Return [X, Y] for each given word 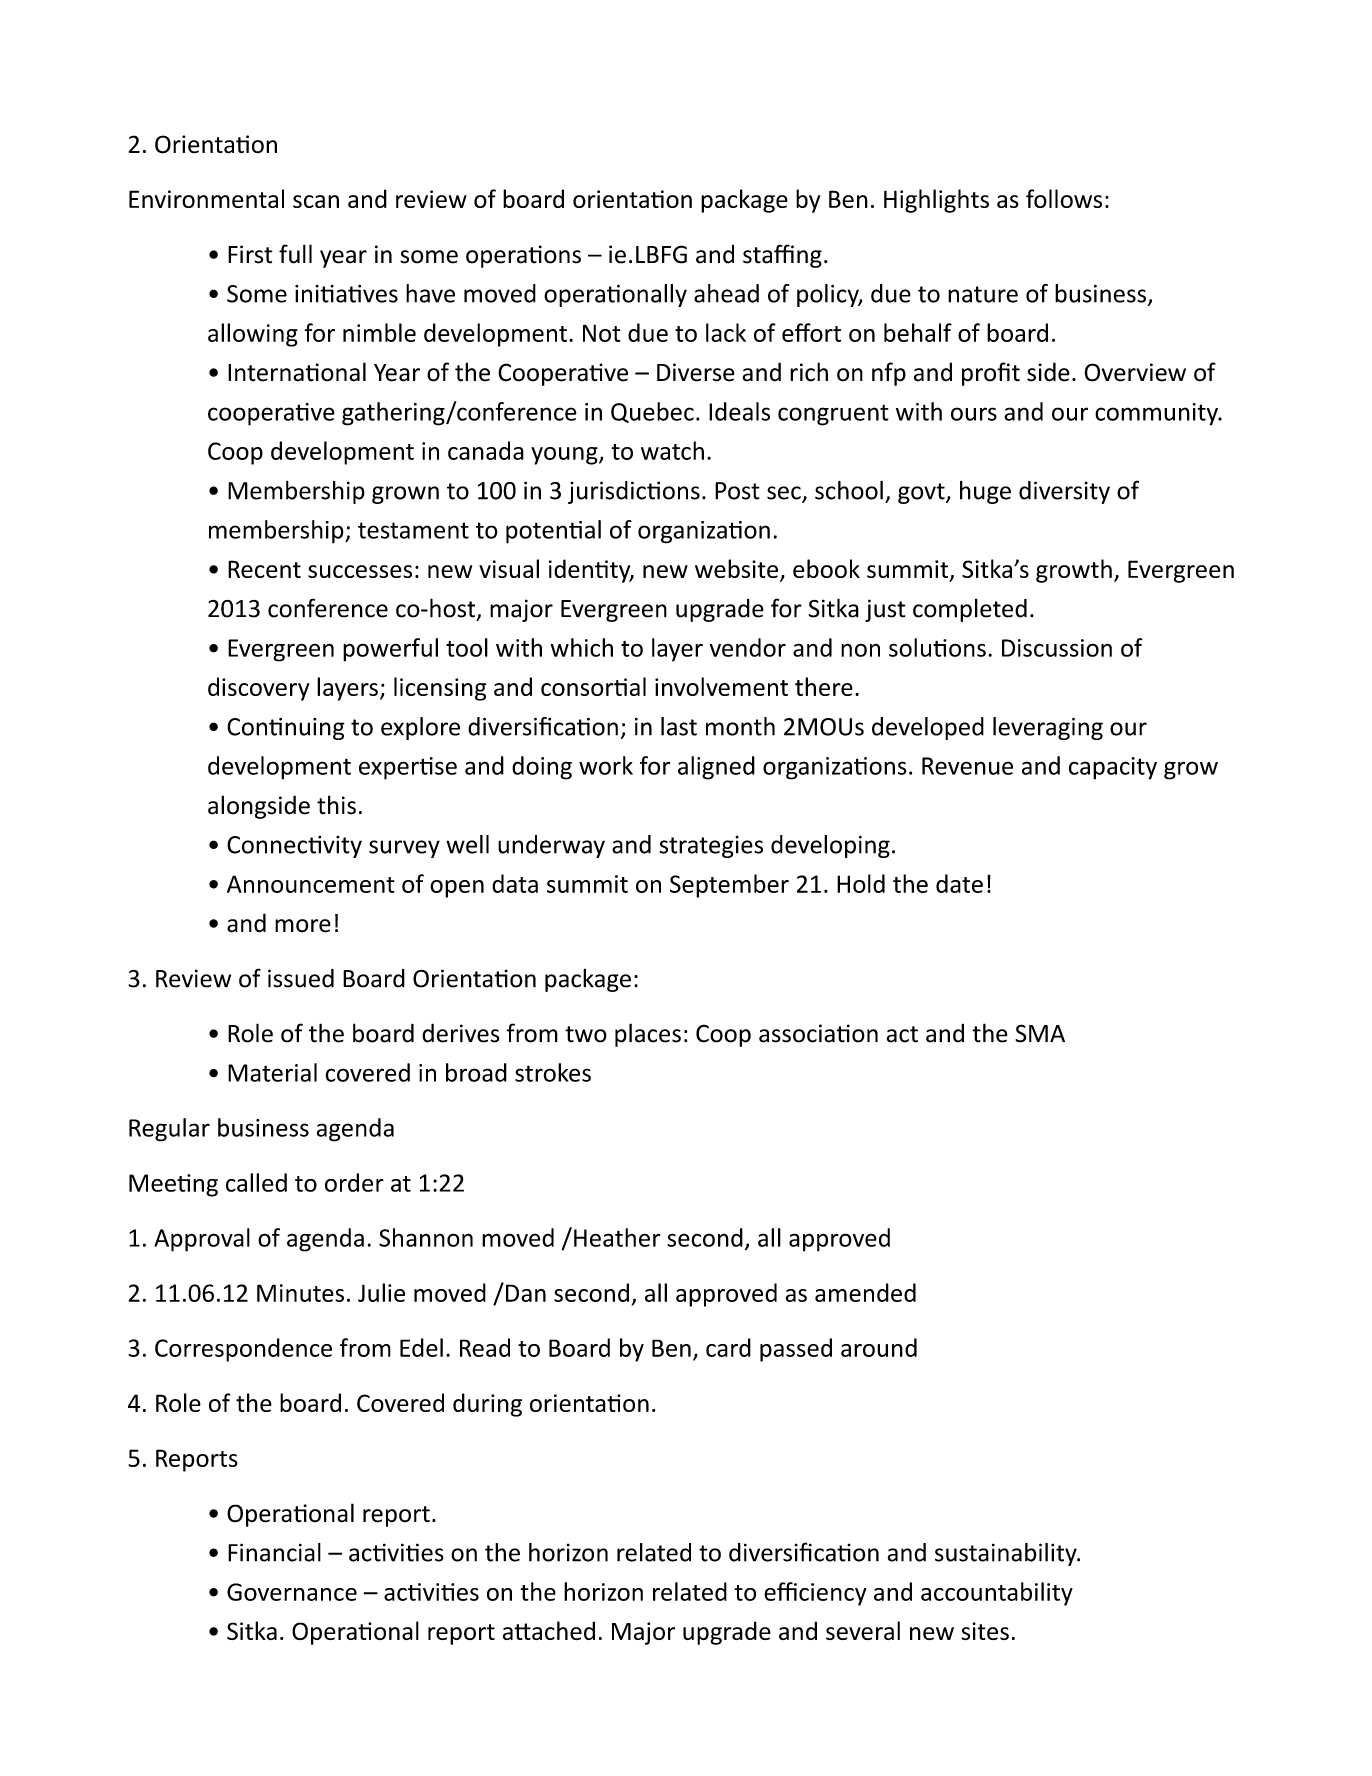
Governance [292, 1592]
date [959, 883]
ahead [726, 293]
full [295, 254]
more [303, 926]
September [729, 886]
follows [1064, 198]
